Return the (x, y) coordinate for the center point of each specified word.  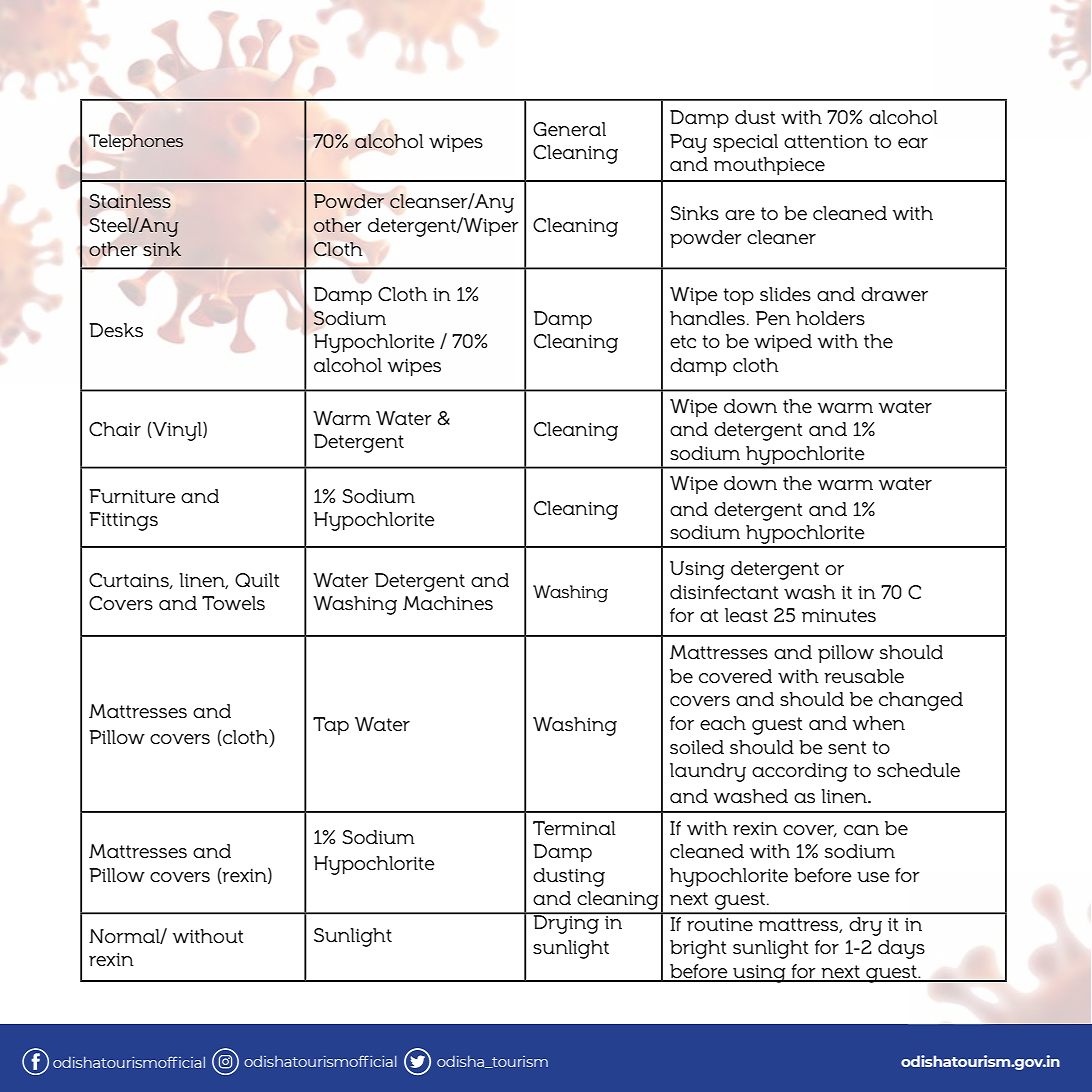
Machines (448, 603)
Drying (566, 923)
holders (830, 318)
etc (683, 342)
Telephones (136, 142)
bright (698, 949)
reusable (864, 676)
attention (826, 141)
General (569, 129)
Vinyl (177, 431)
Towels (233, 603)
